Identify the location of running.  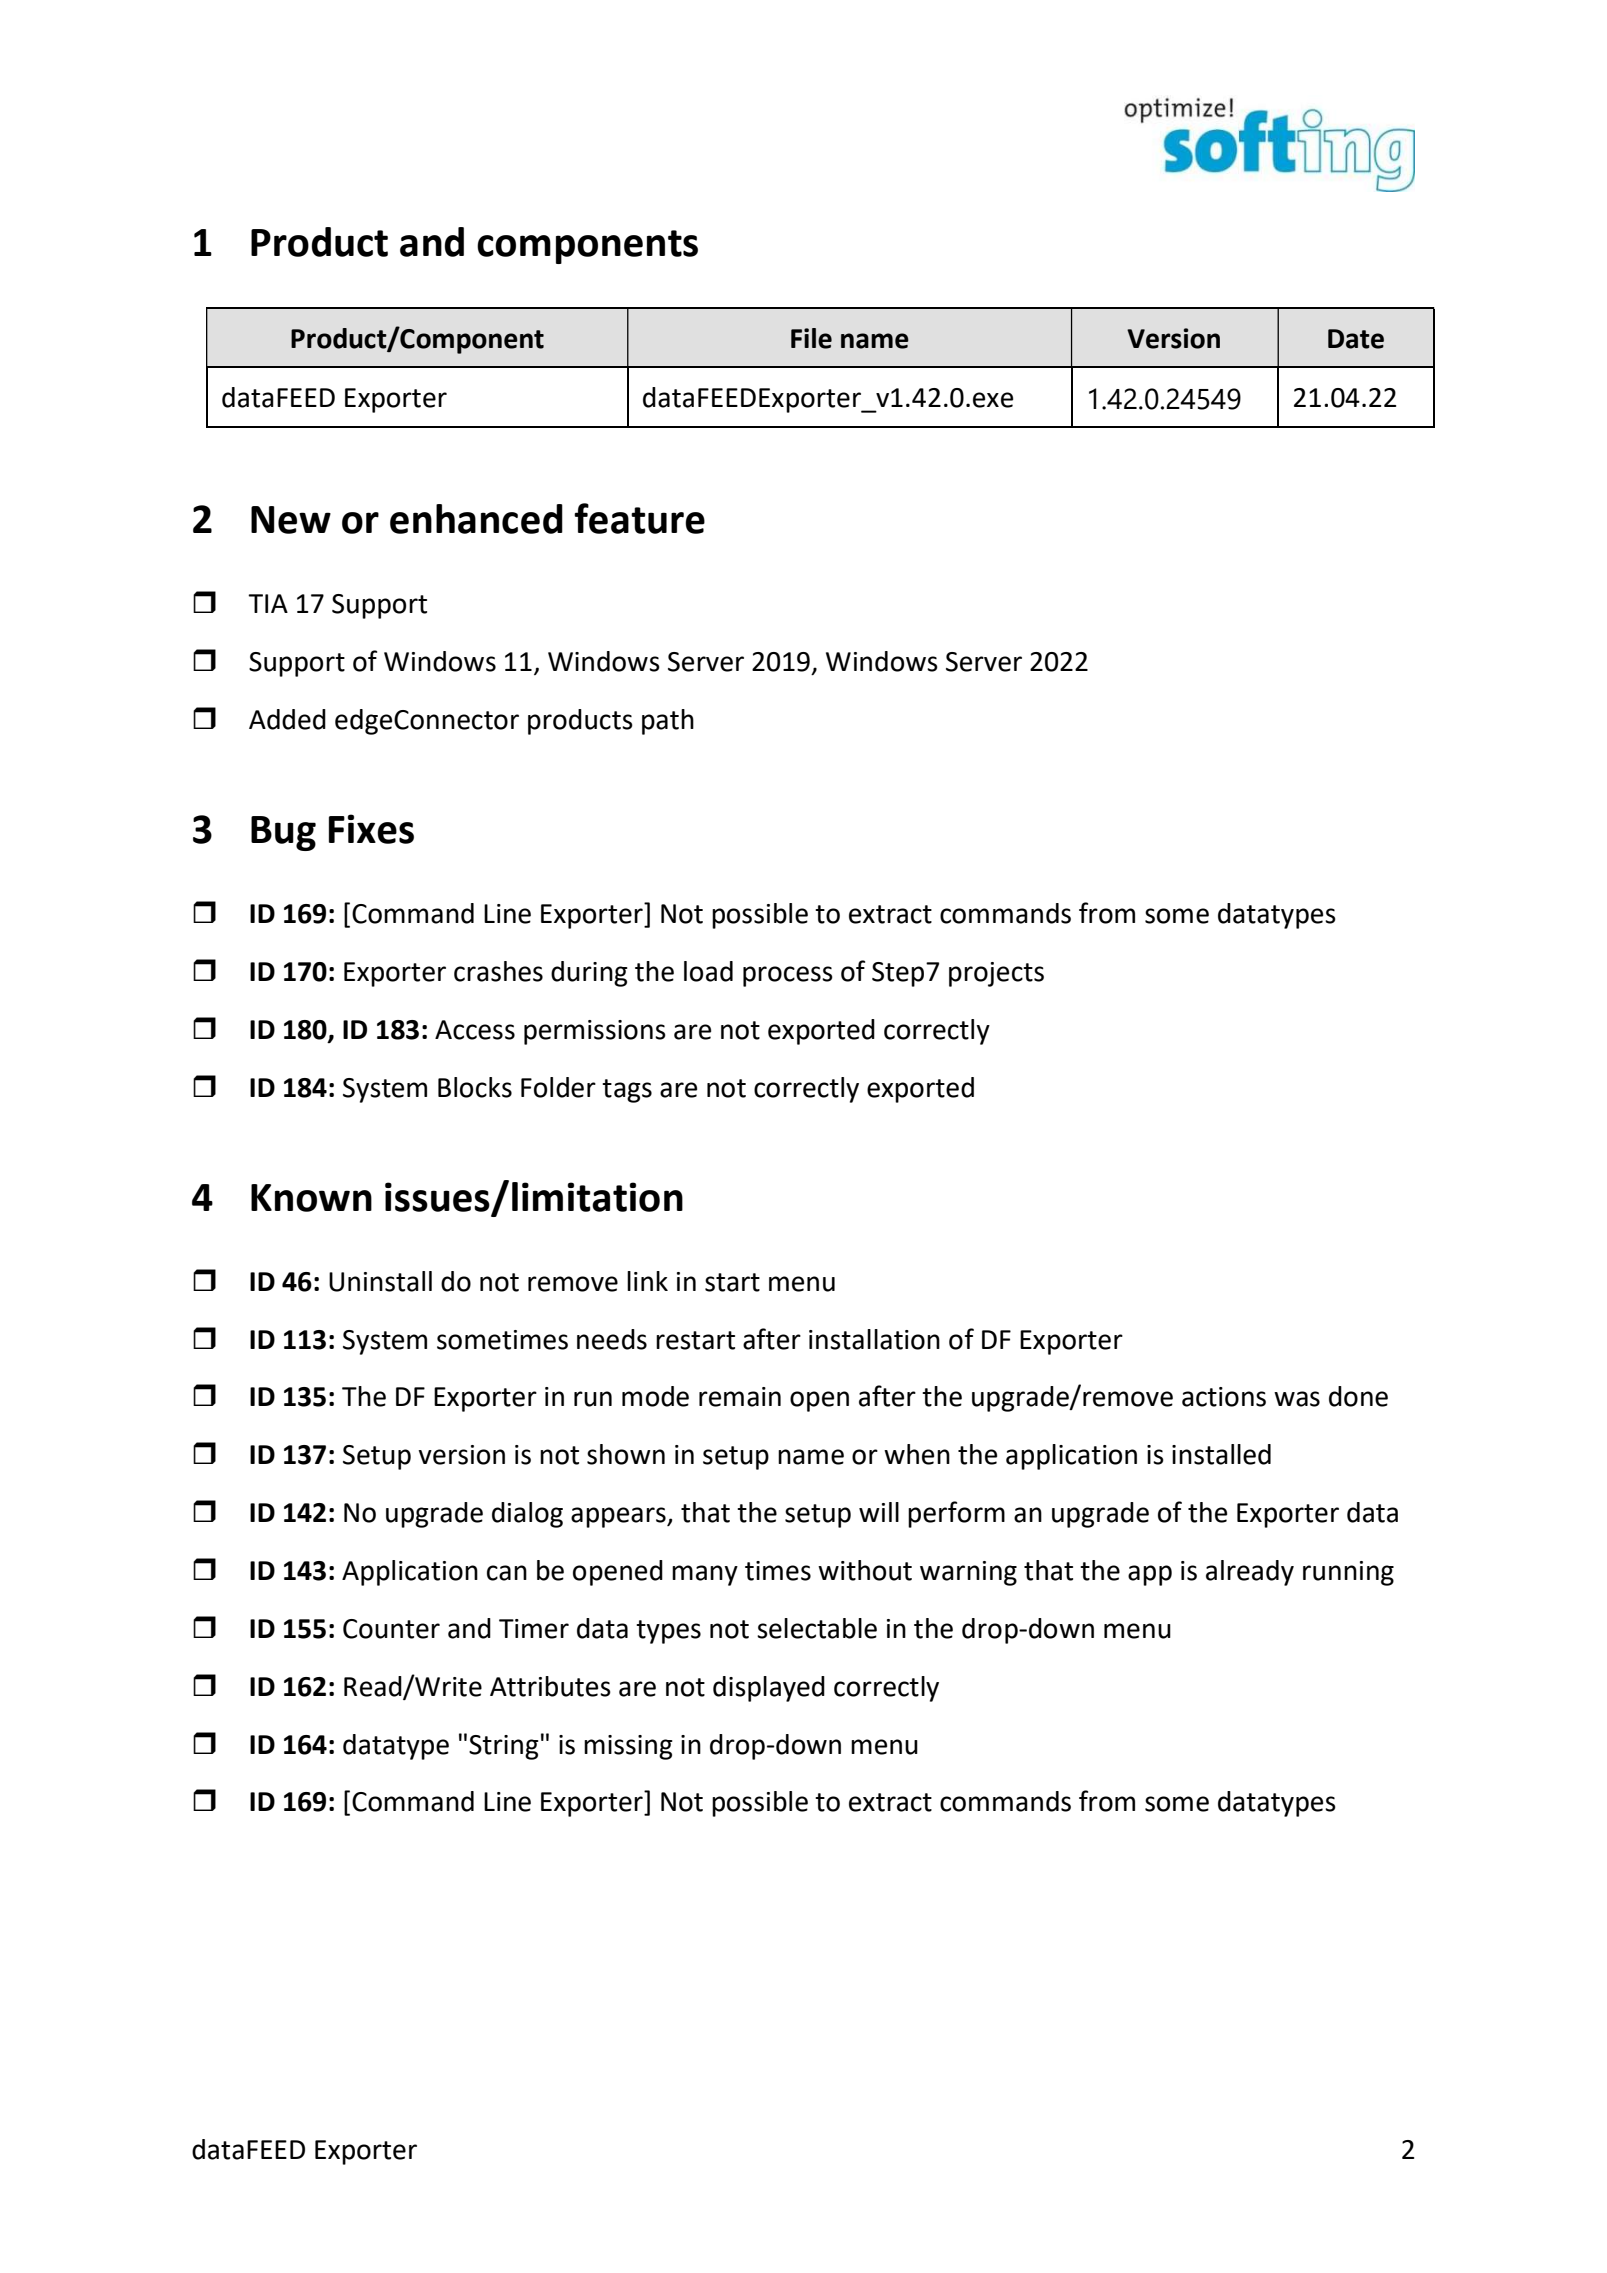
(1348, 1573).
